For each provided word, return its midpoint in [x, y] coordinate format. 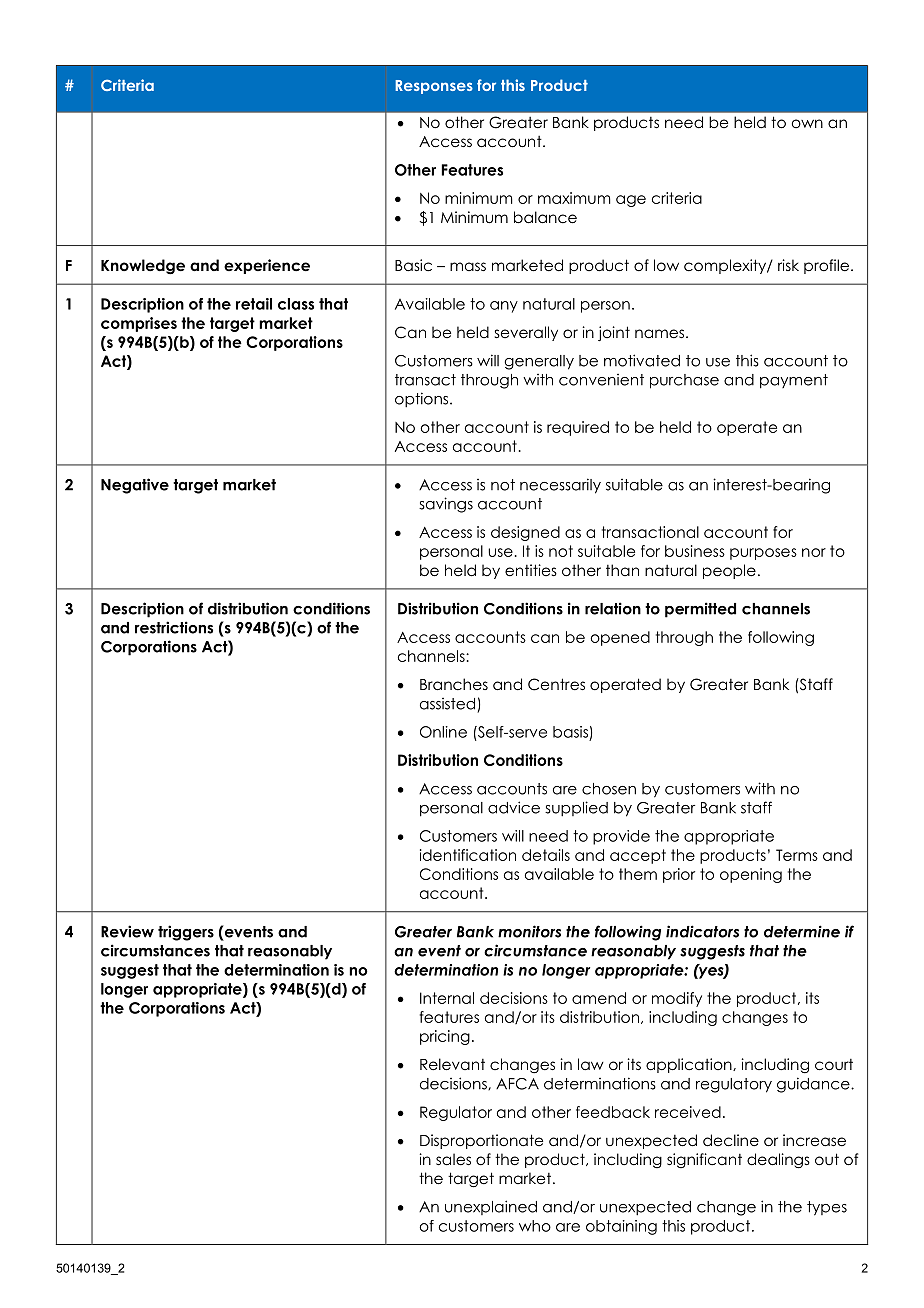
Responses [434, 87]
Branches [454, 684]
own [807, 123]
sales [453, 1159]
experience [267, 266]
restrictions [174, 627]
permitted [700, 610]
